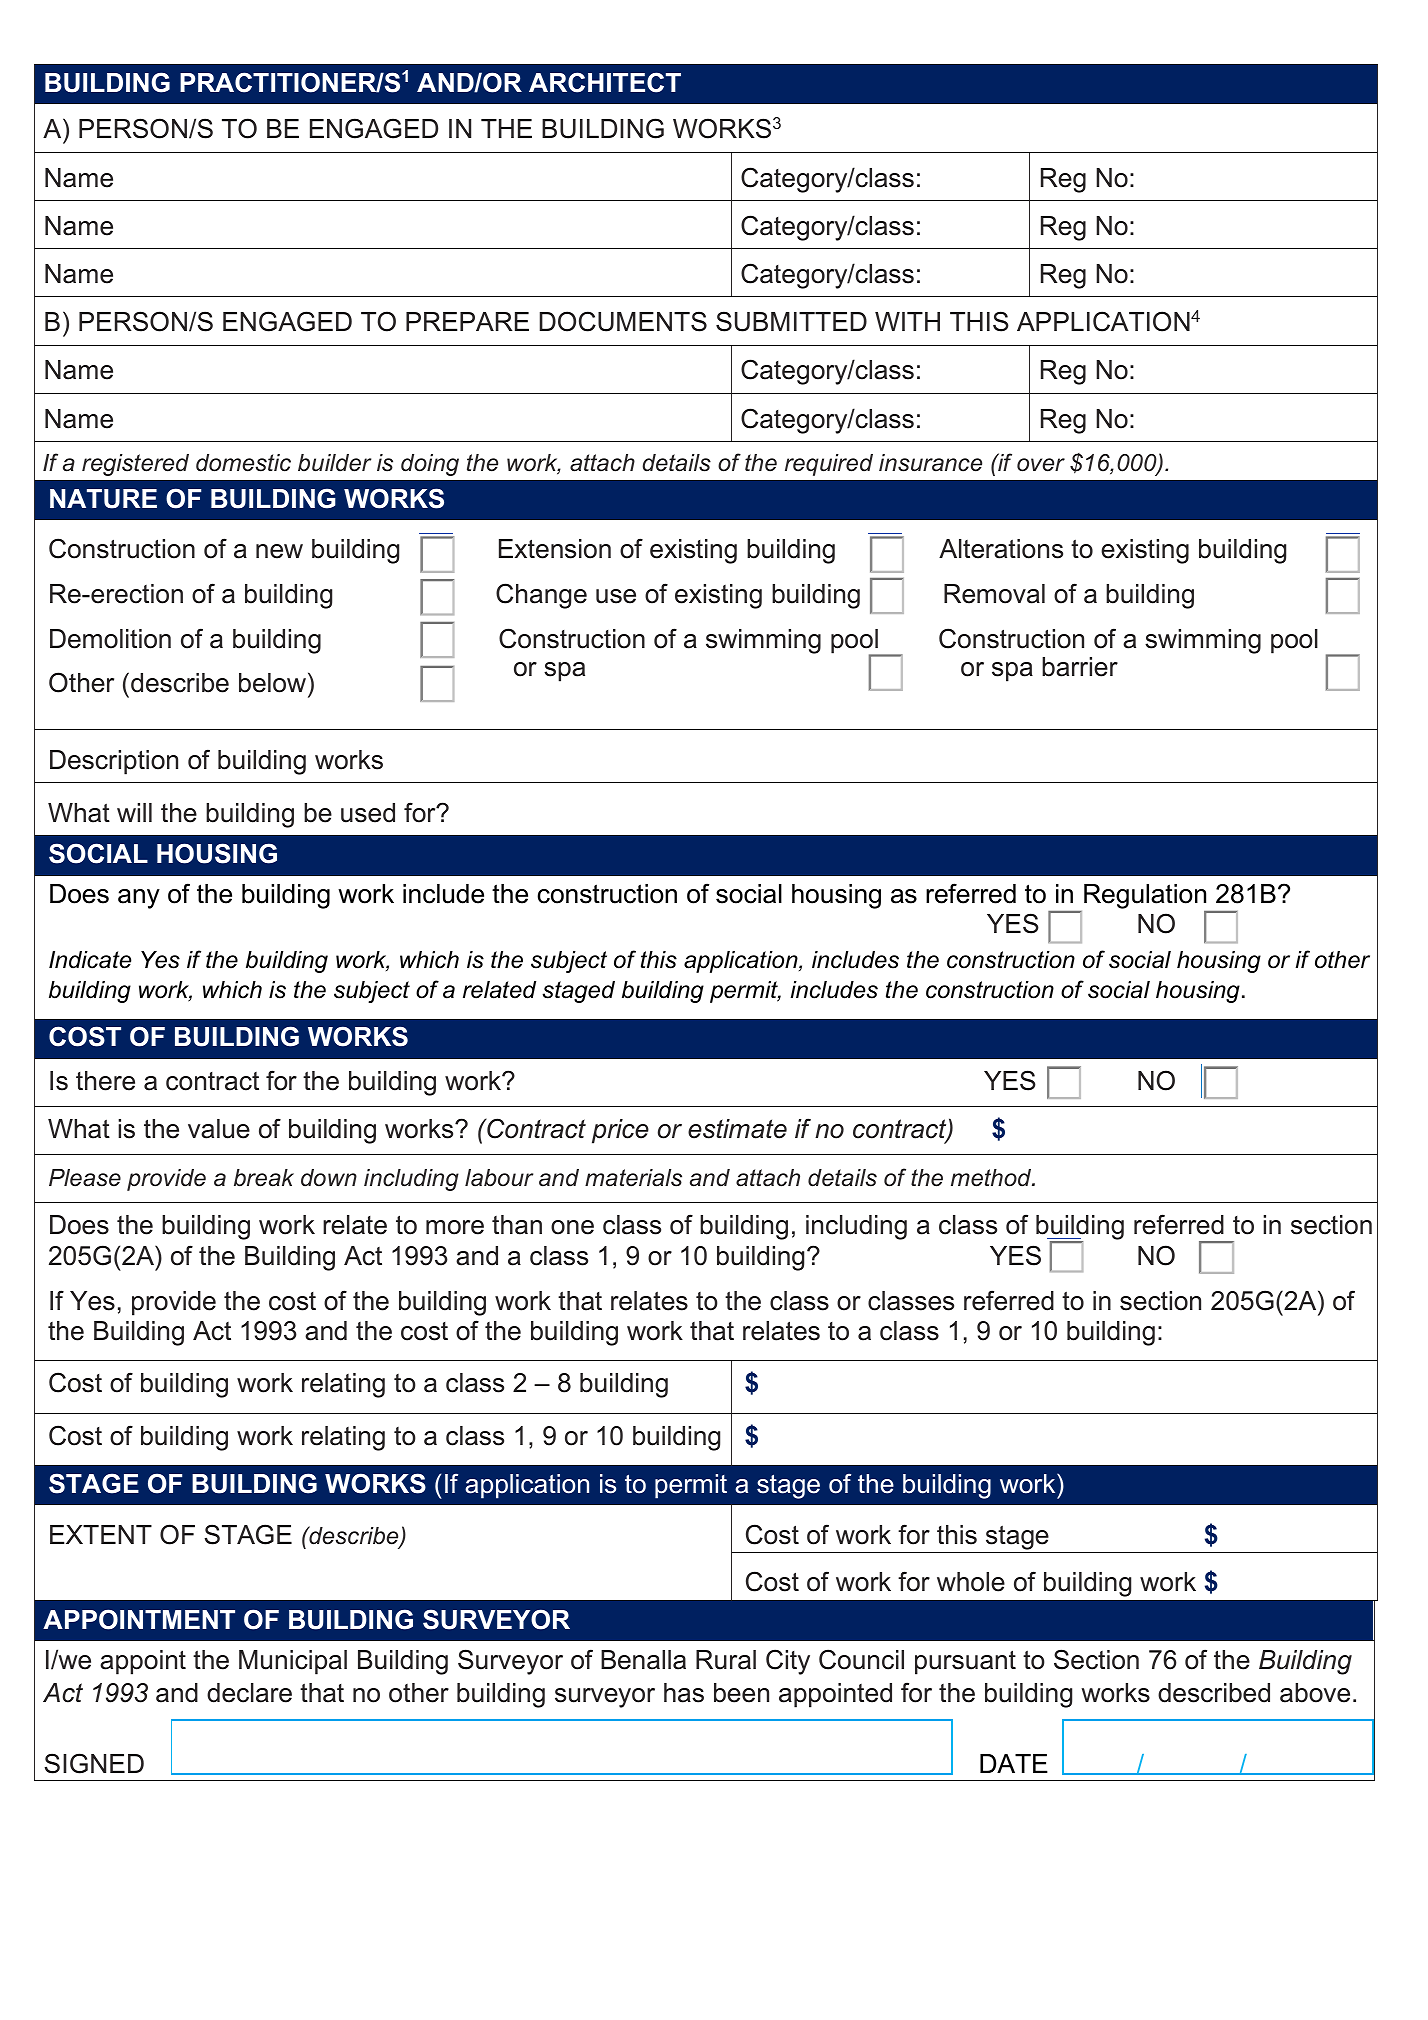  I want to click on Change, so click(541, 596).
